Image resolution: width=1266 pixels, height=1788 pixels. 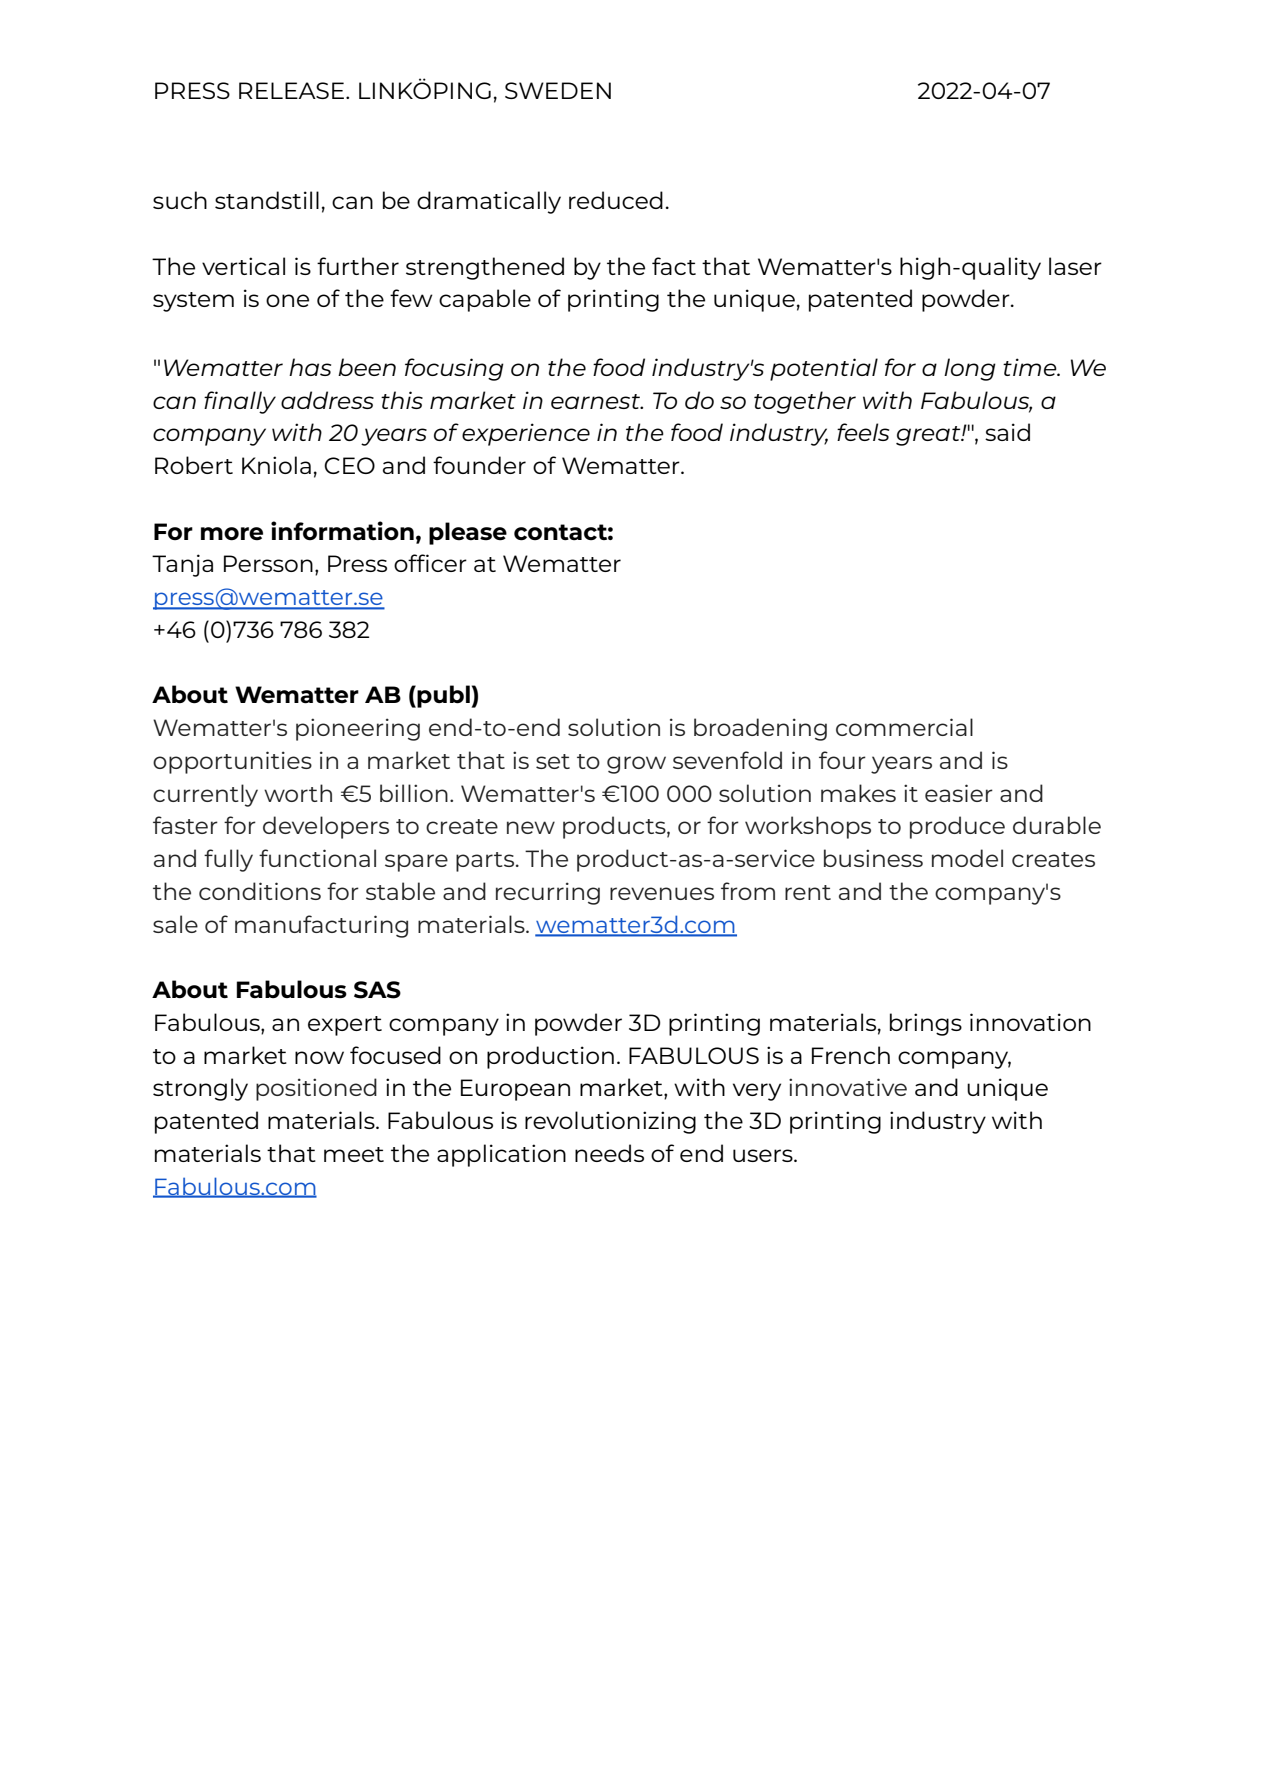 What do you see at coordinates (1075, 266) in the document?
I see `laser` at bounding box center [1075, 266].
